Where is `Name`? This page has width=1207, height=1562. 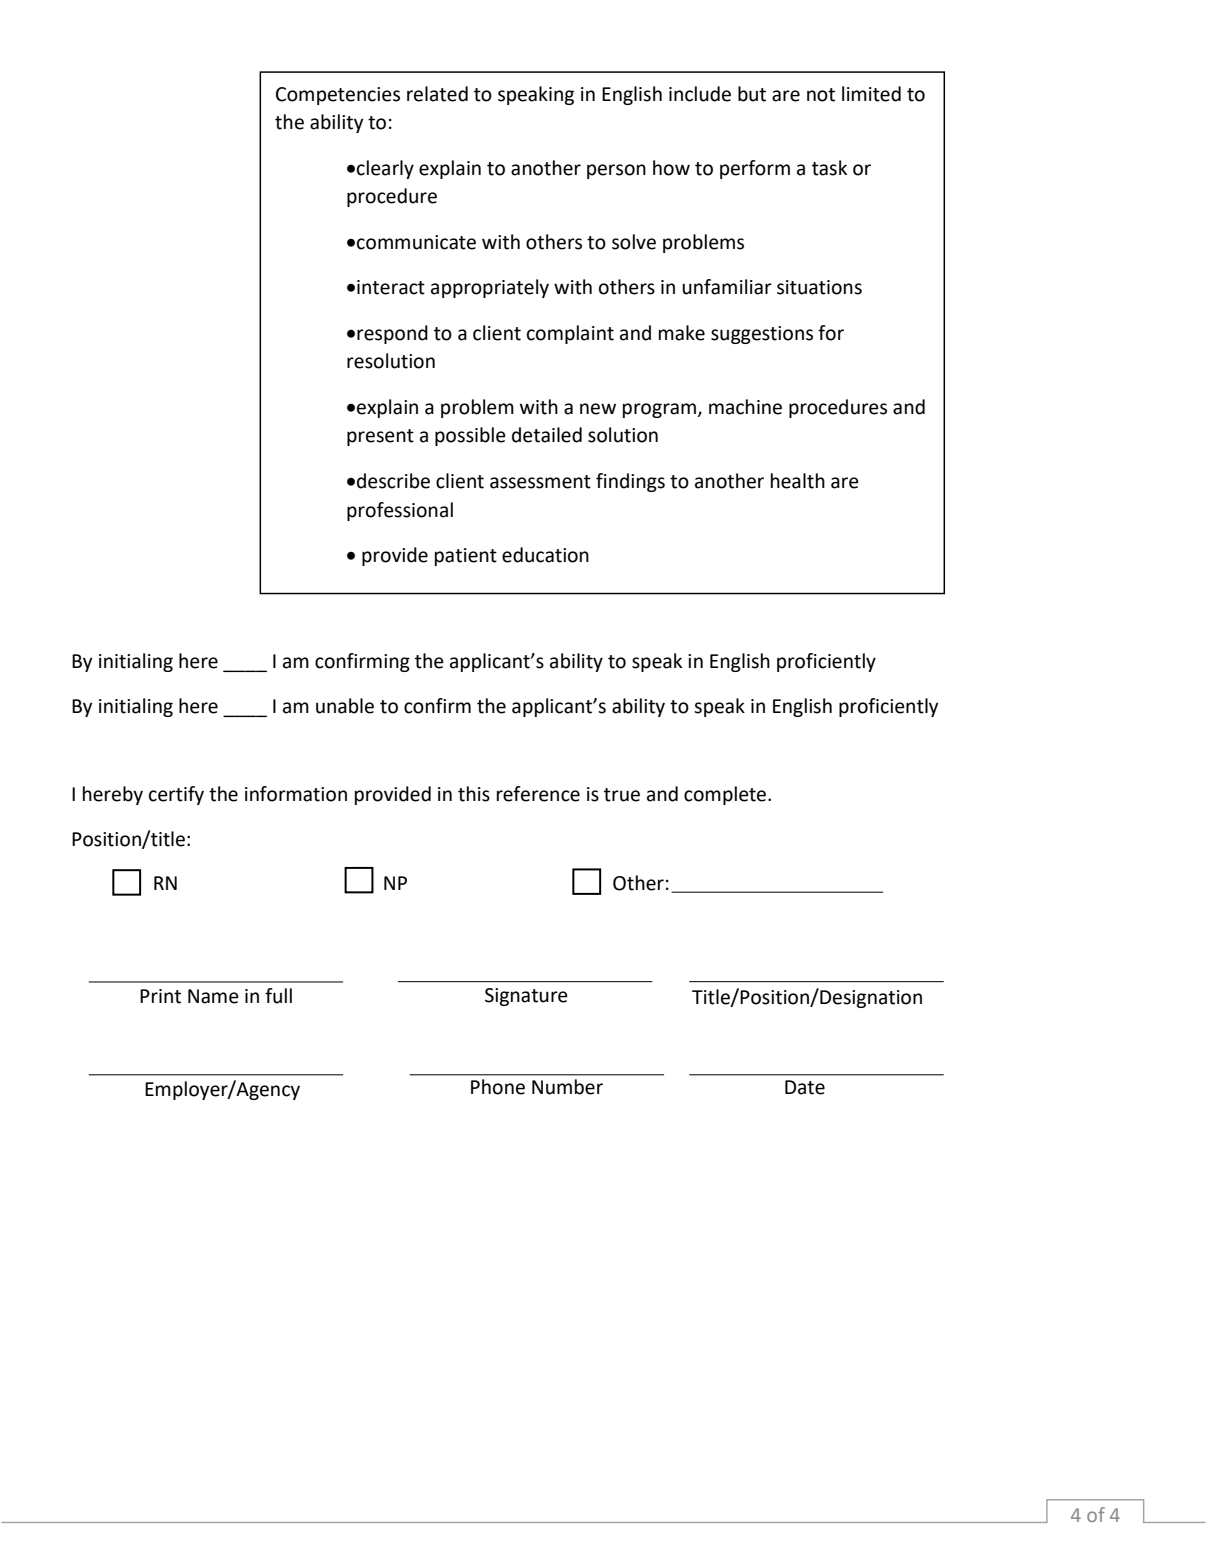
Name is located at coordinates (213, 996).
